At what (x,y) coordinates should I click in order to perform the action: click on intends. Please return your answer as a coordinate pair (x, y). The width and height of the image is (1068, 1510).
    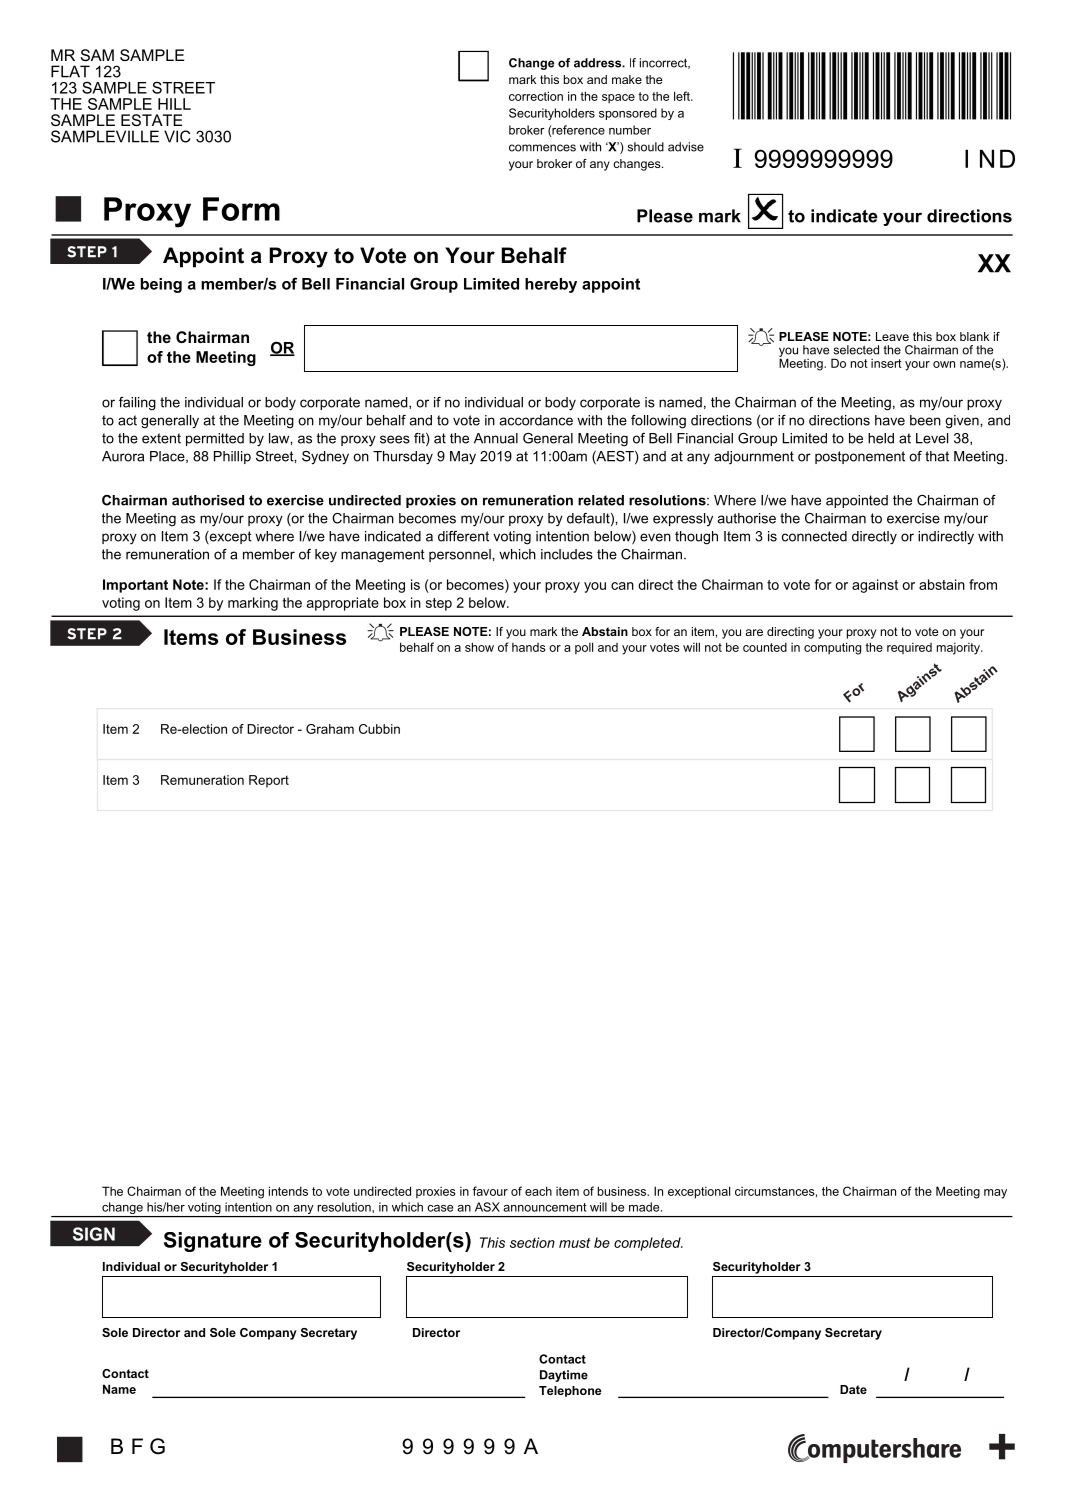
    Looking at the image, I should click on (288, 1191).
